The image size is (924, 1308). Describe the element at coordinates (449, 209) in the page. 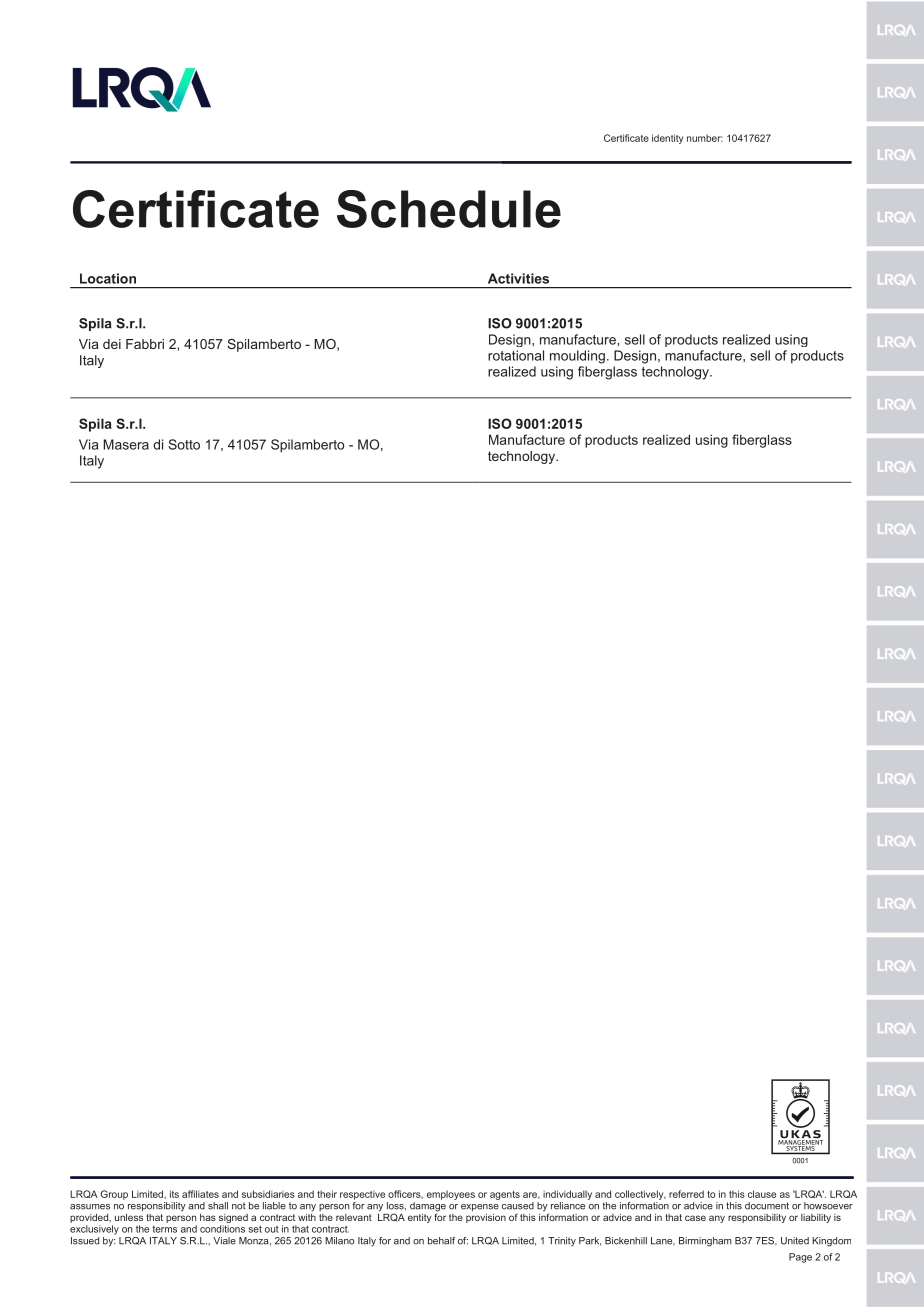

I see `Schedule` at that location.
